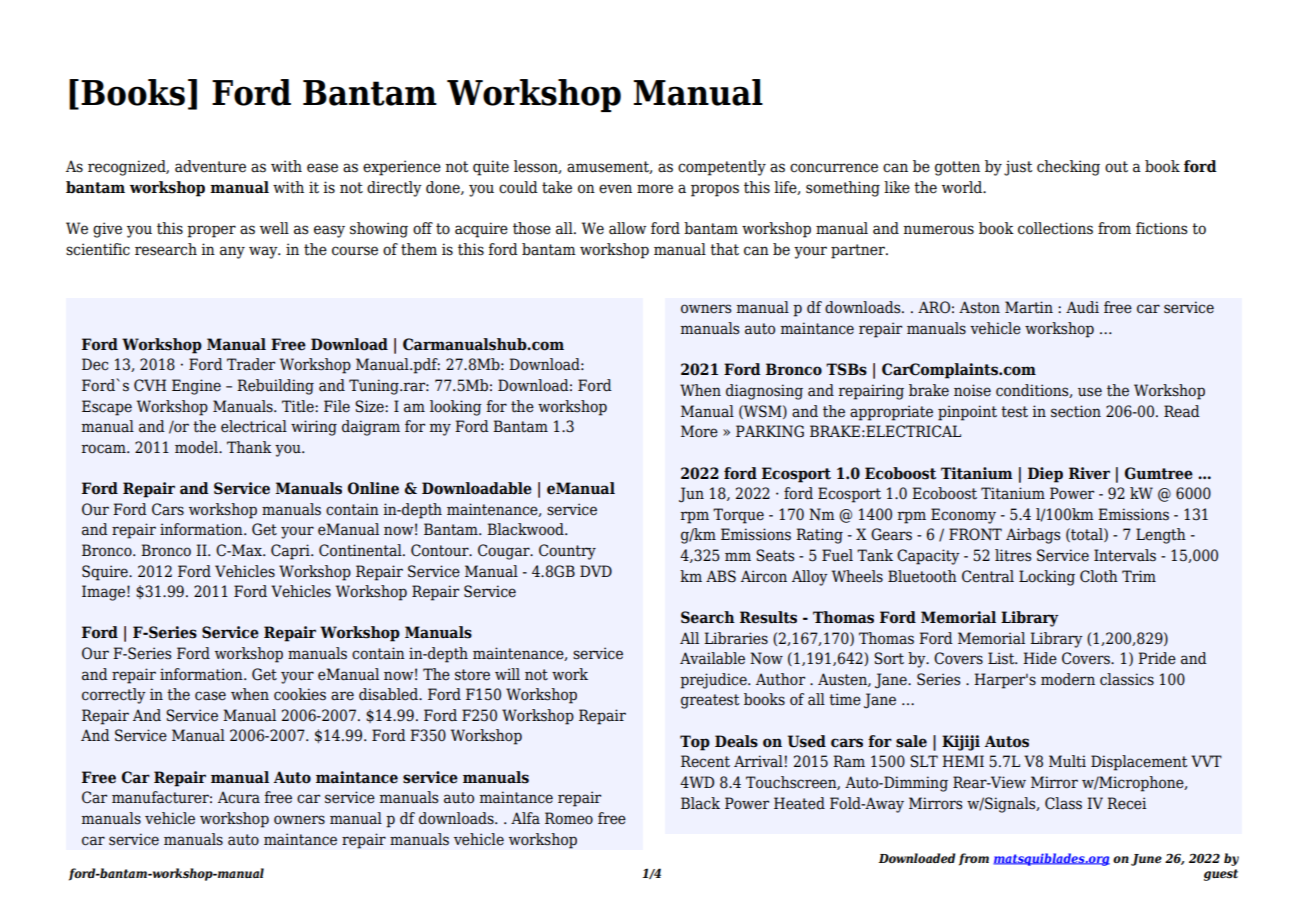 The image size is (1308, 924). What do you see at coordinates (1033, 536) in the screenshot?
I see `Airbags` at bounding box center [1033, 536].
